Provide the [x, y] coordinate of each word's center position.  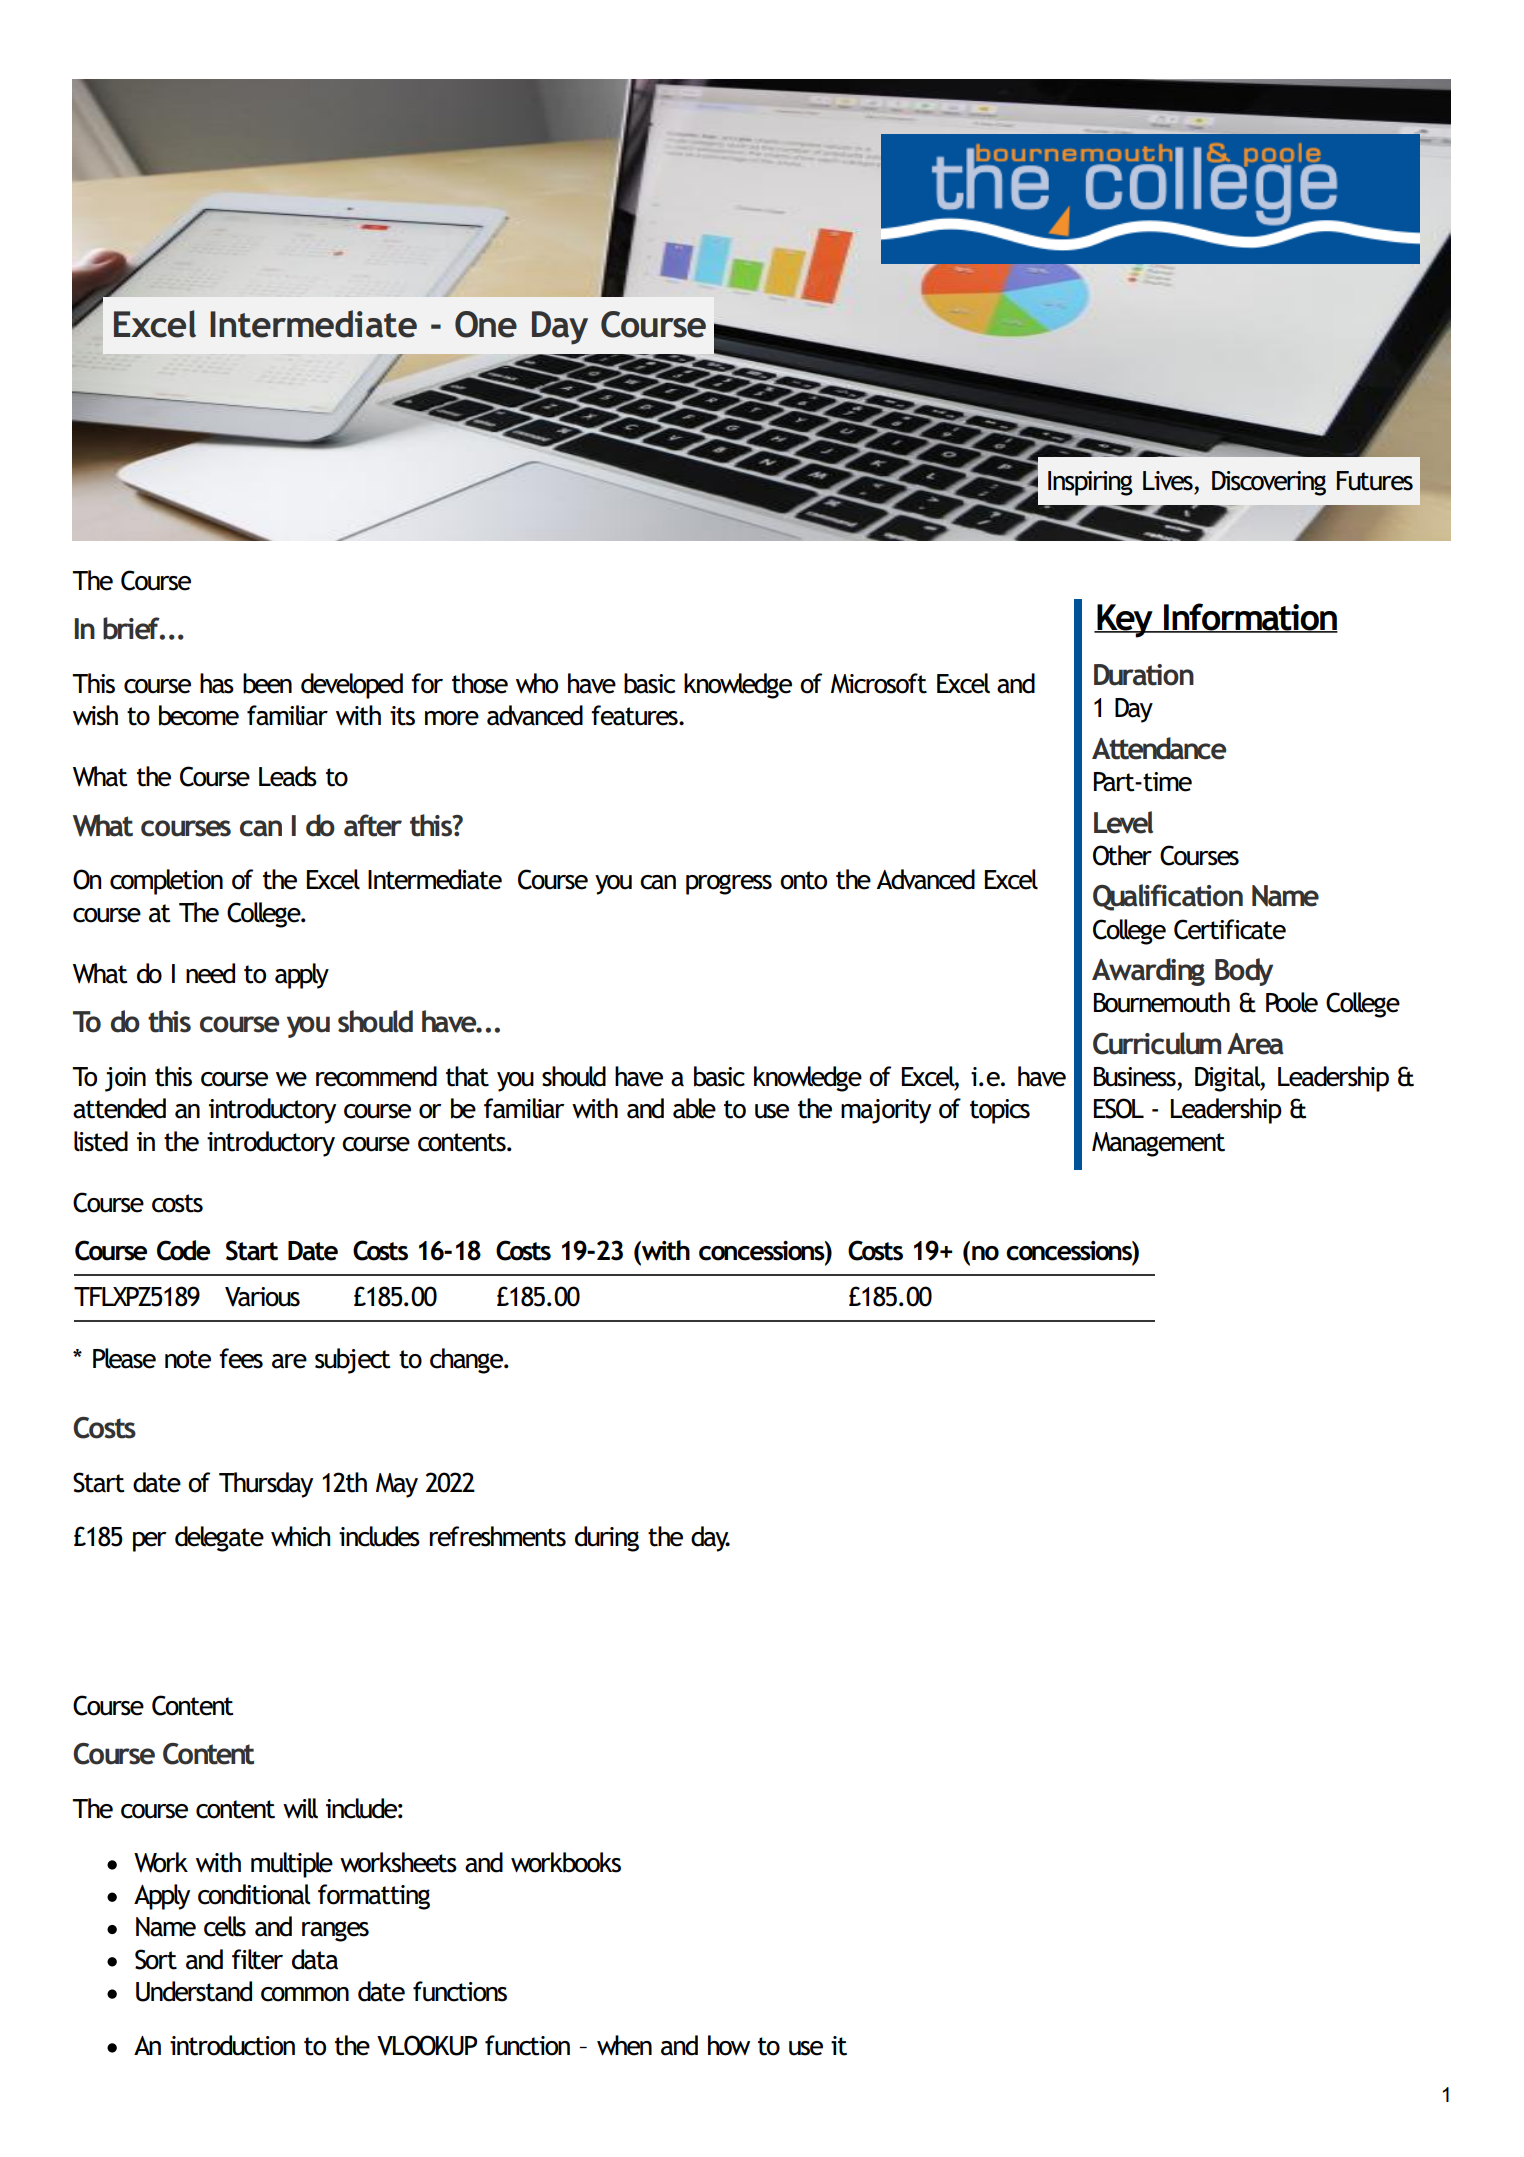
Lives [1168, 481]
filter [257, 1959]
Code [183, 1250]
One [486, 324]
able [694, 1108]
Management [1158, 1144]
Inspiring [1090, 483]
